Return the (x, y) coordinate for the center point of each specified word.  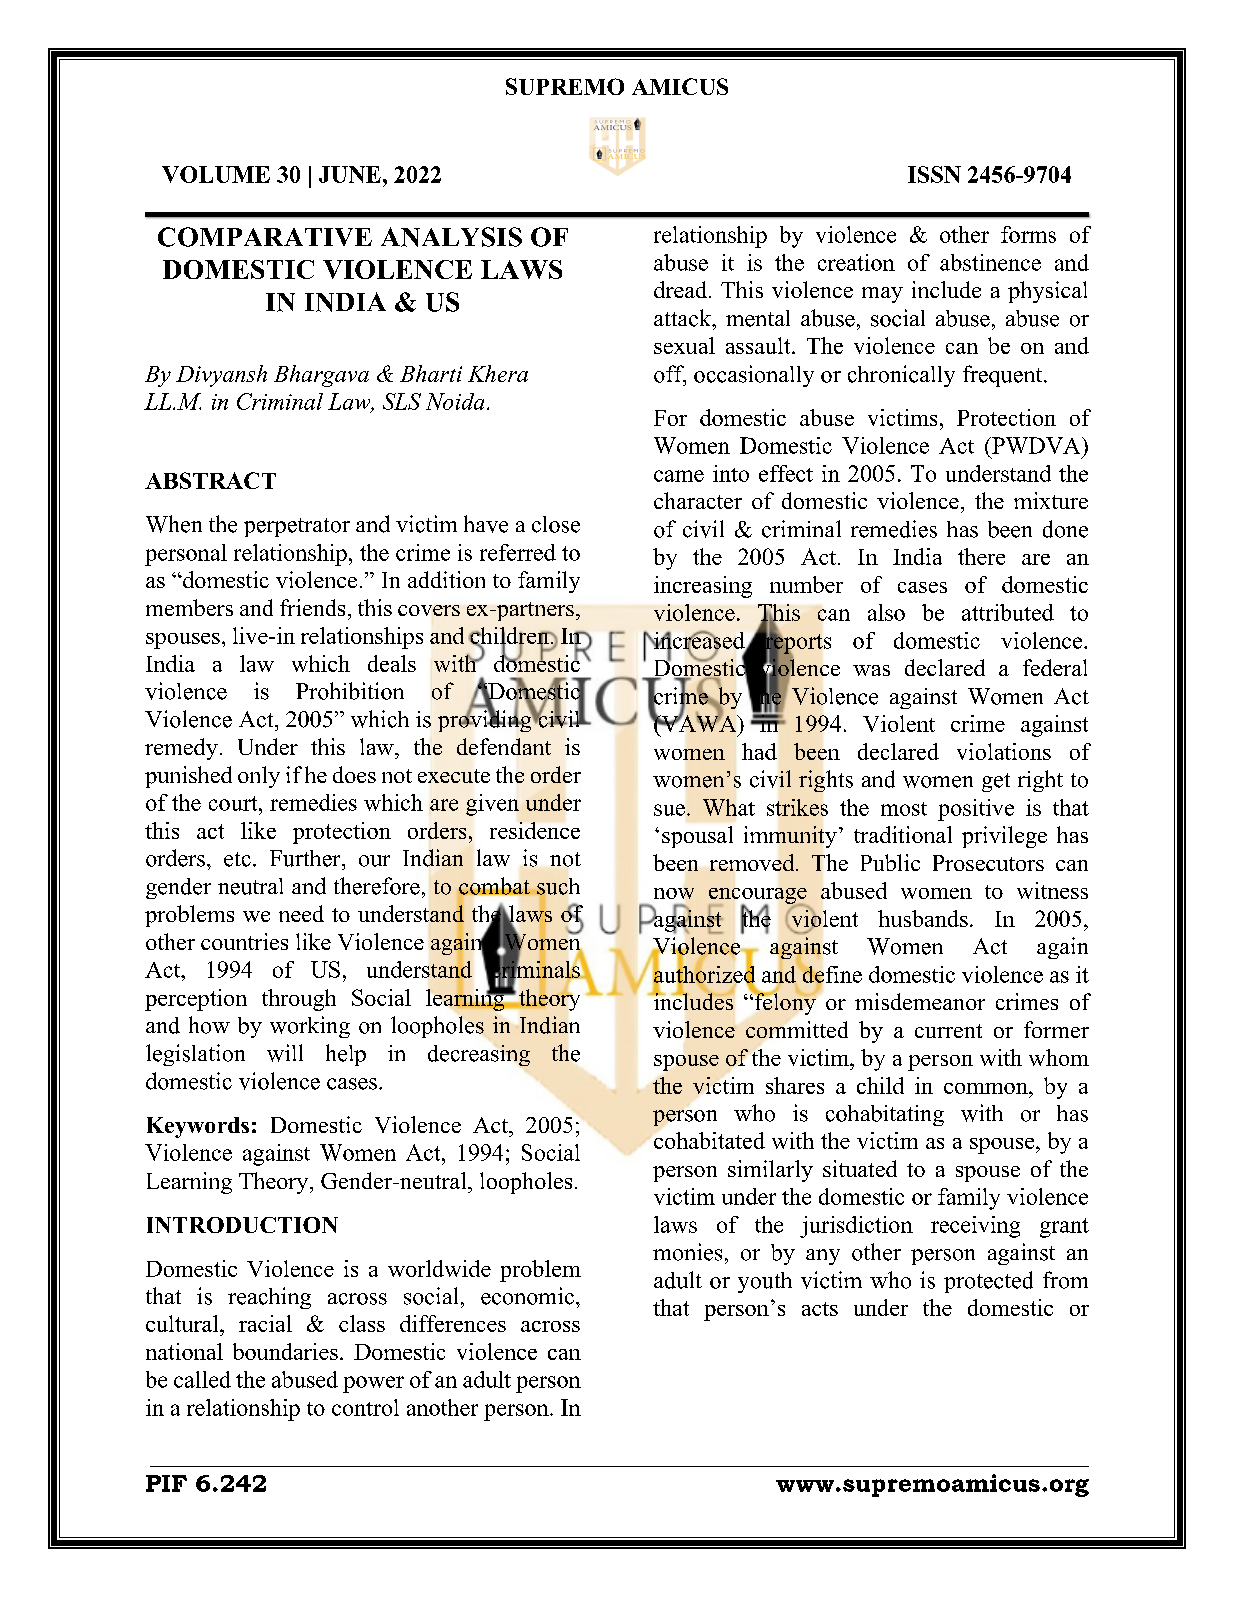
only (259, 777)
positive (976, 810)
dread (682, 289)
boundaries (285, 1351)
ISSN (934, 174)
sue (669, 810)
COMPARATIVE (265, 237)
